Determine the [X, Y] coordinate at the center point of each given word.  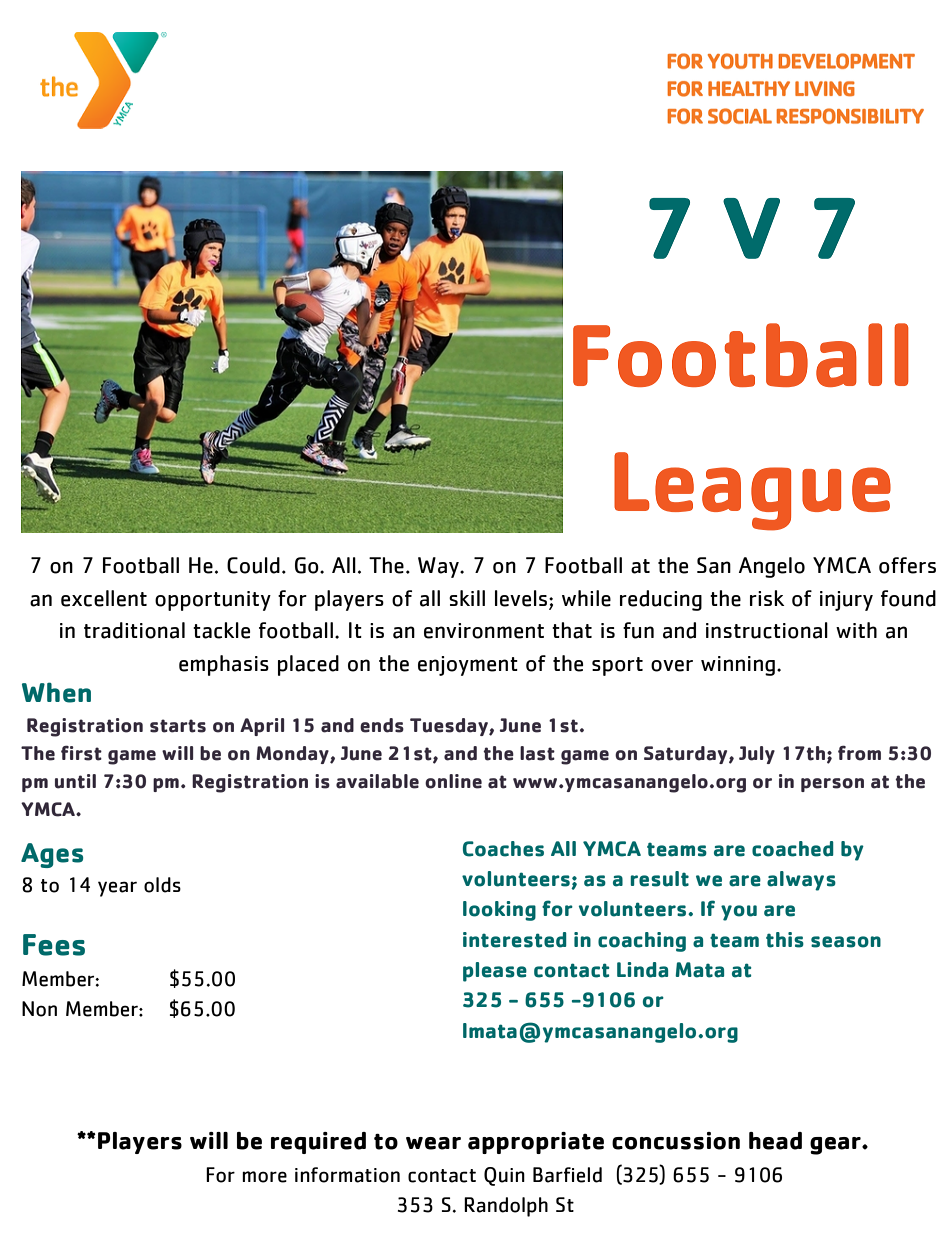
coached [793, 849]
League [752, 491]
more [264, 1177]
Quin [504, 1176]
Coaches [503, 849]
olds [162, 885]
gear [836, 1146]
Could [253, 565]
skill [467, 598]
